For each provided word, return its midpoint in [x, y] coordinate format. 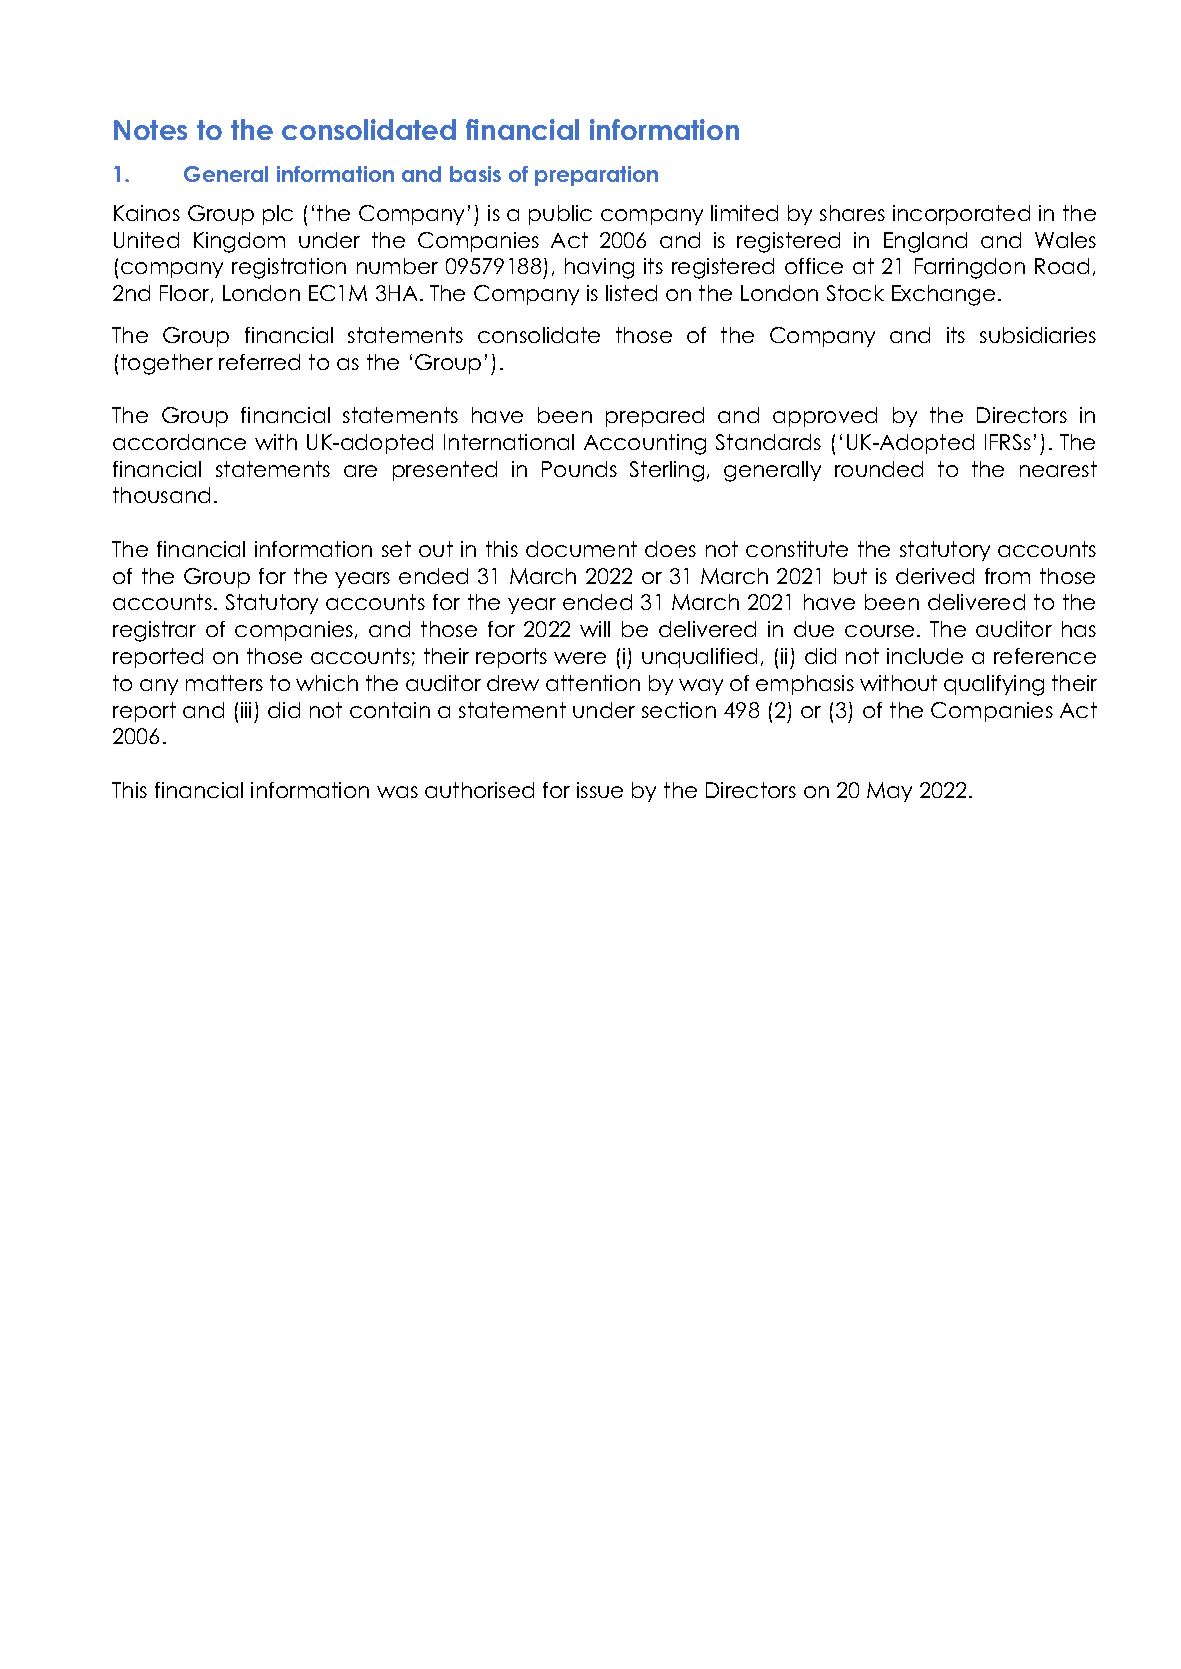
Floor [186, 294]
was [397, 792]
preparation [596, 176]
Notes [150, 130]
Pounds [579, 469]
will [595, 629]
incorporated [961, 215]
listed [631, 293]
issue [600, 790]
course [879, 631]
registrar [154, 631]
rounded [879, 469]
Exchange [943, 295]
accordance [179, 442]
